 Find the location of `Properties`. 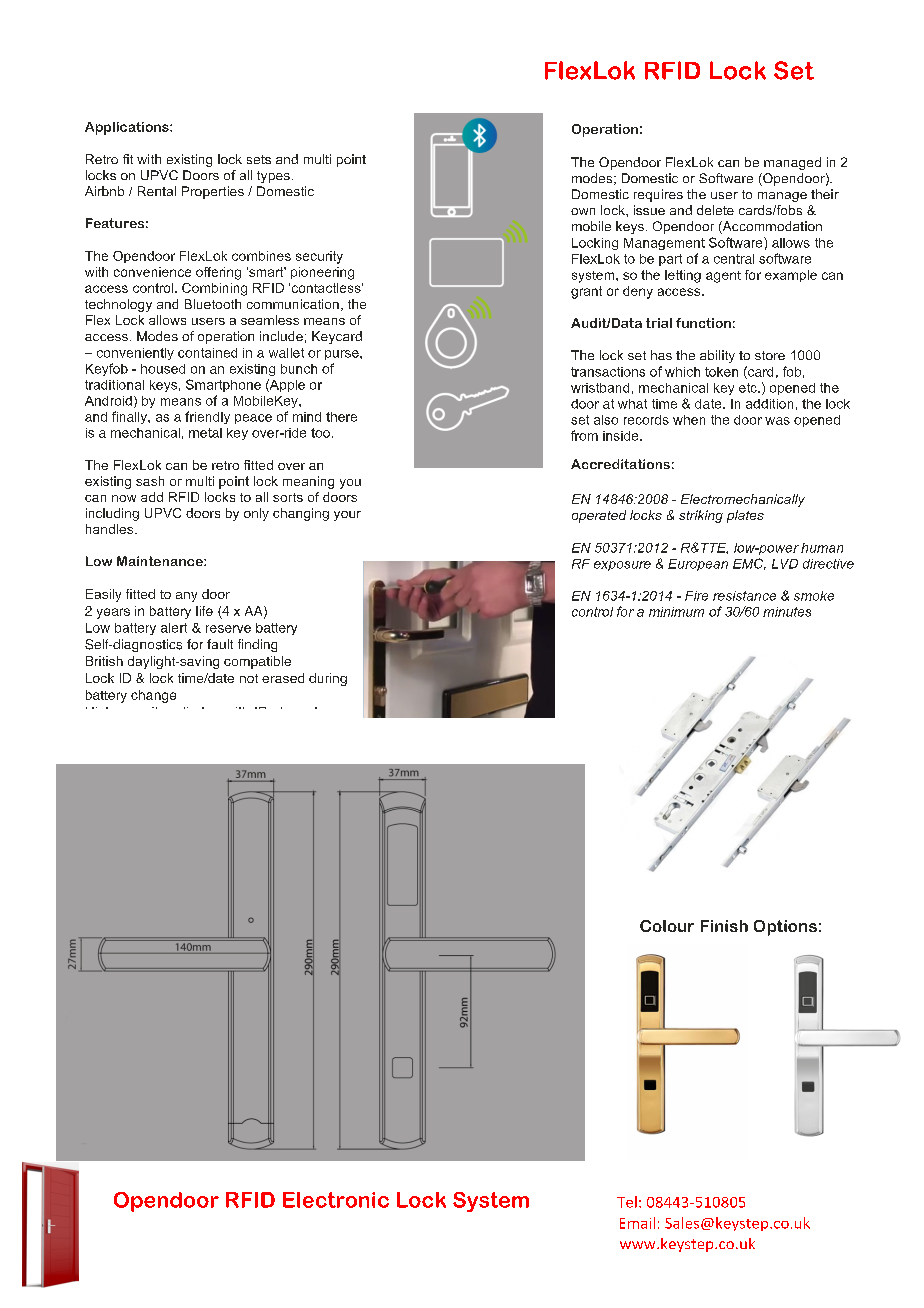

Properties is located at coordinates (213, 192).
